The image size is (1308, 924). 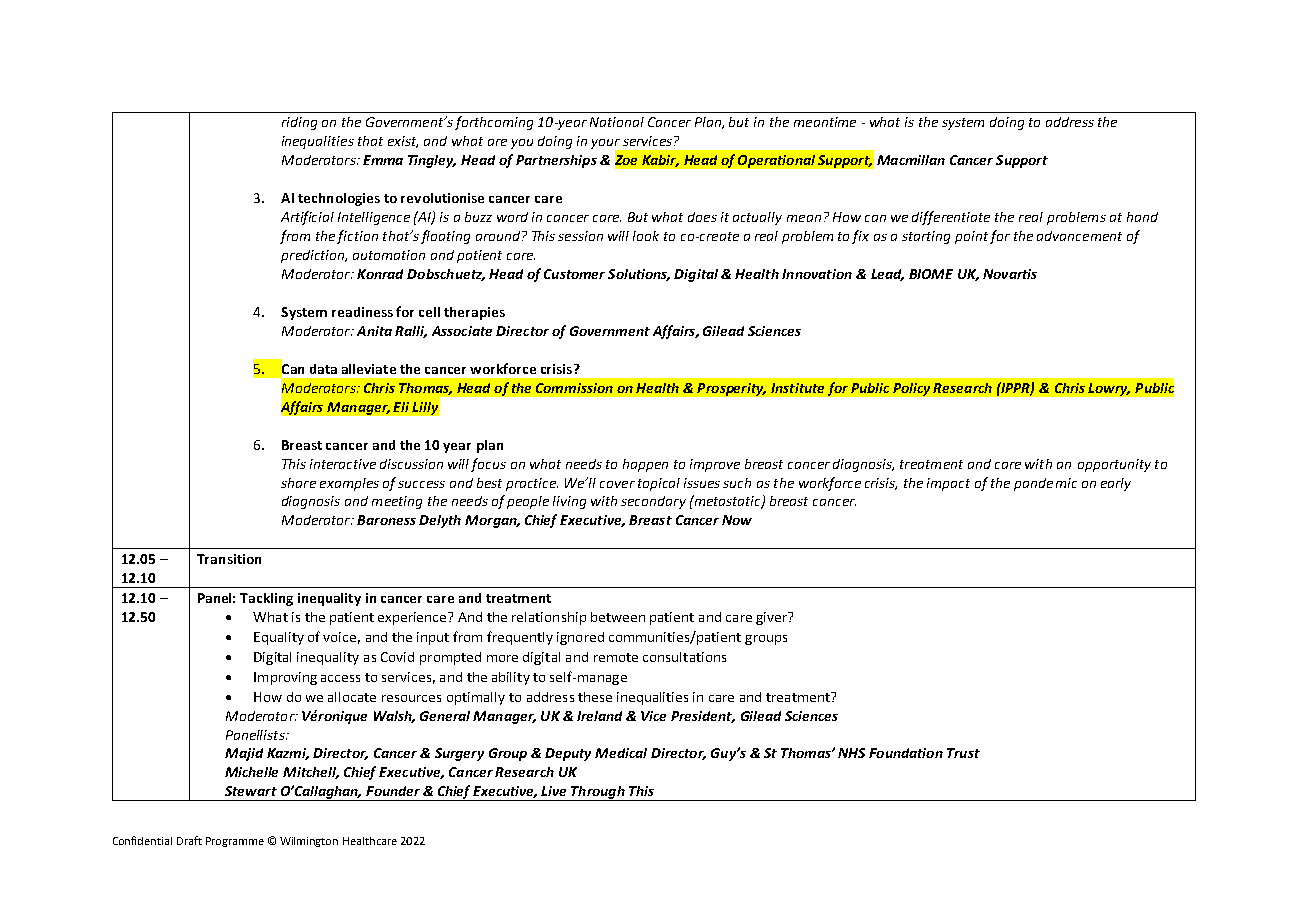 I want to click on Commission, so click(x=574, y=388).
